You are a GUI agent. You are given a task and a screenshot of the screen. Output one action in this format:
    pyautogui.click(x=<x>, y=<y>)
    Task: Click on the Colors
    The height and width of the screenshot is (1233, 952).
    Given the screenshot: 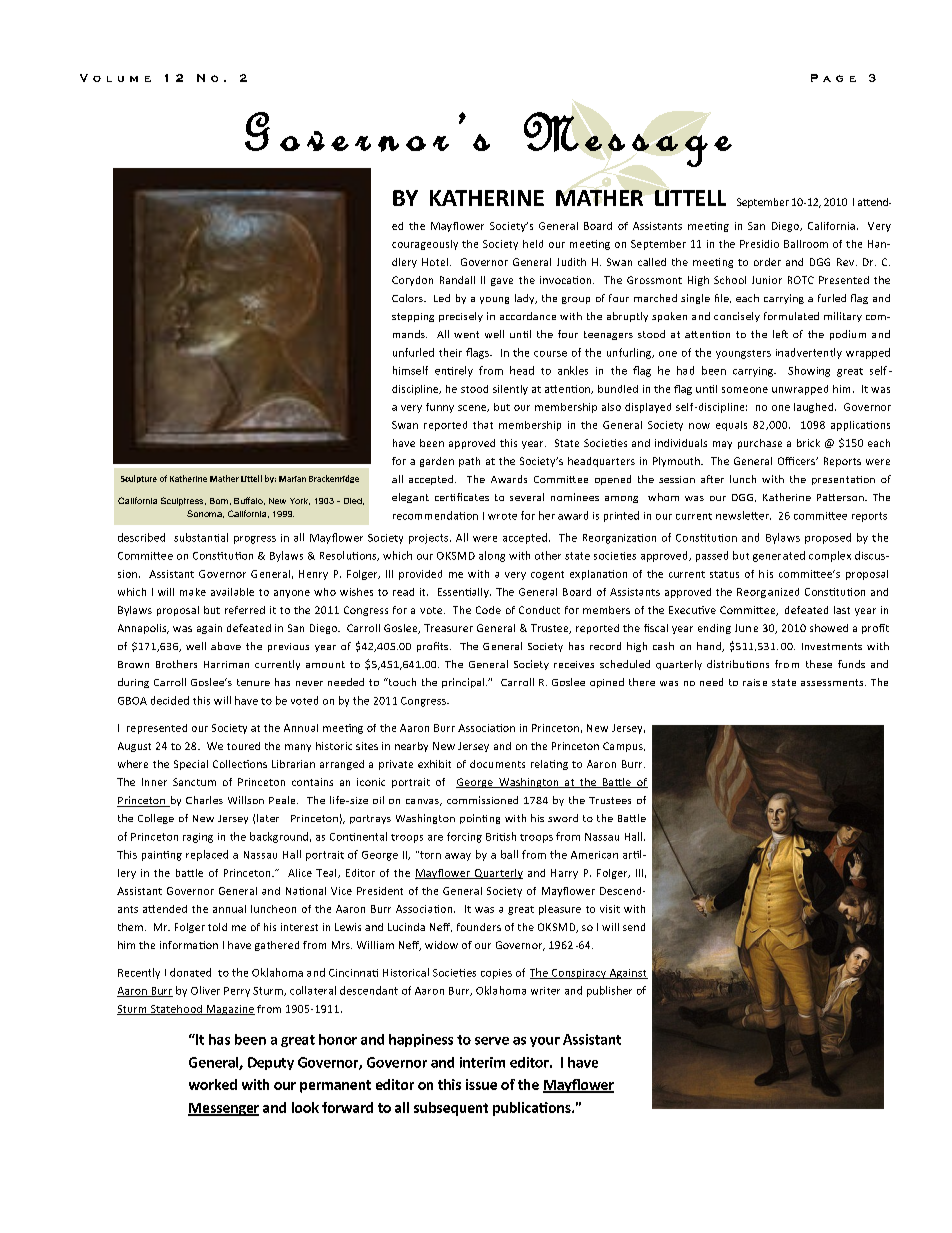 What is the action you would take?
    pyautogui.click(x=408, y=298)
